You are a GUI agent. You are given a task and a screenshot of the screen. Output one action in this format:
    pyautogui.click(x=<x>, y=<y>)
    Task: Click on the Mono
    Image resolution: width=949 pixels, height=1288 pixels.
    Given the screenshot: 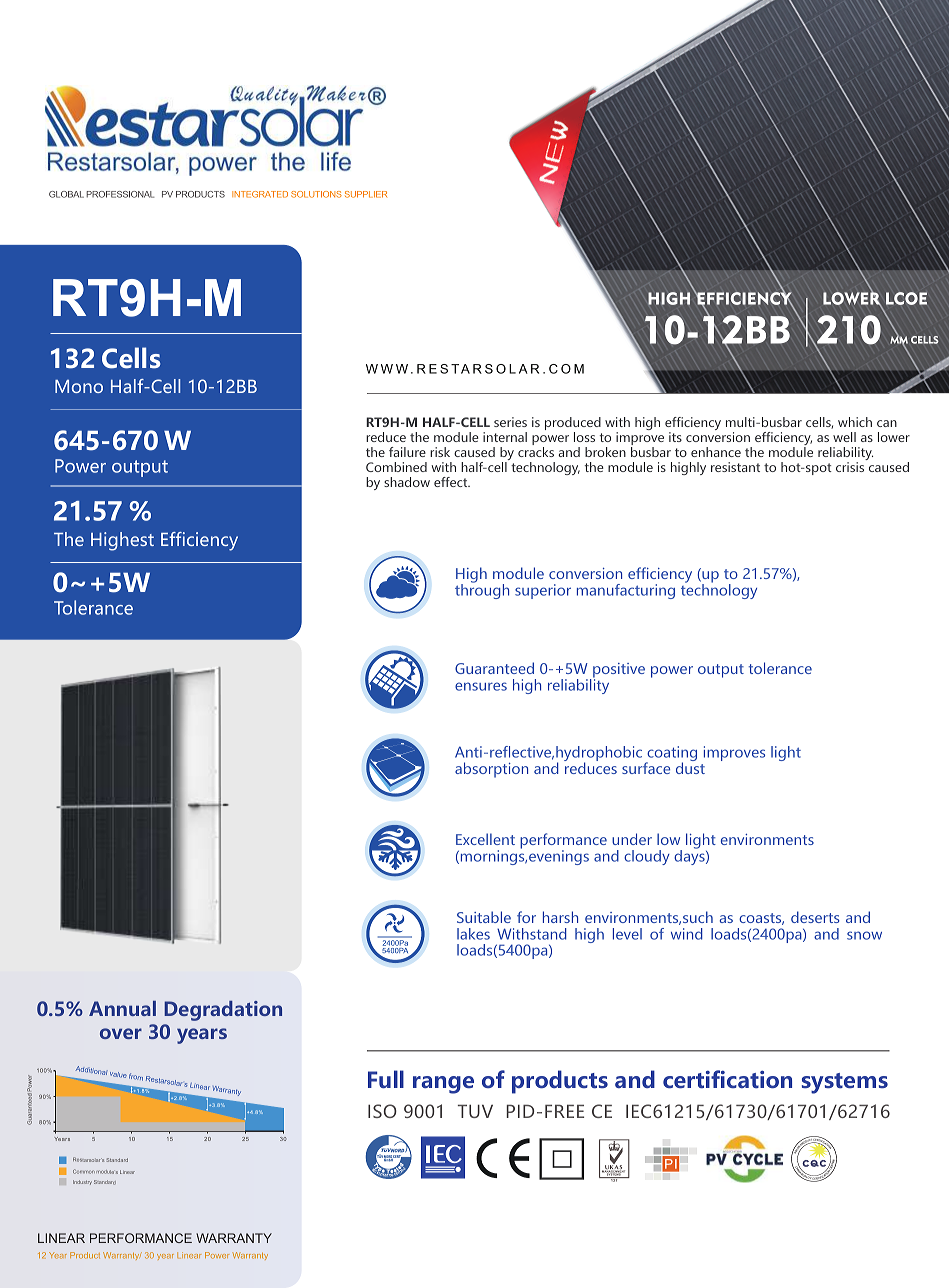 What is the action you would take?
    pyautogui.click(x=79, y=386)
